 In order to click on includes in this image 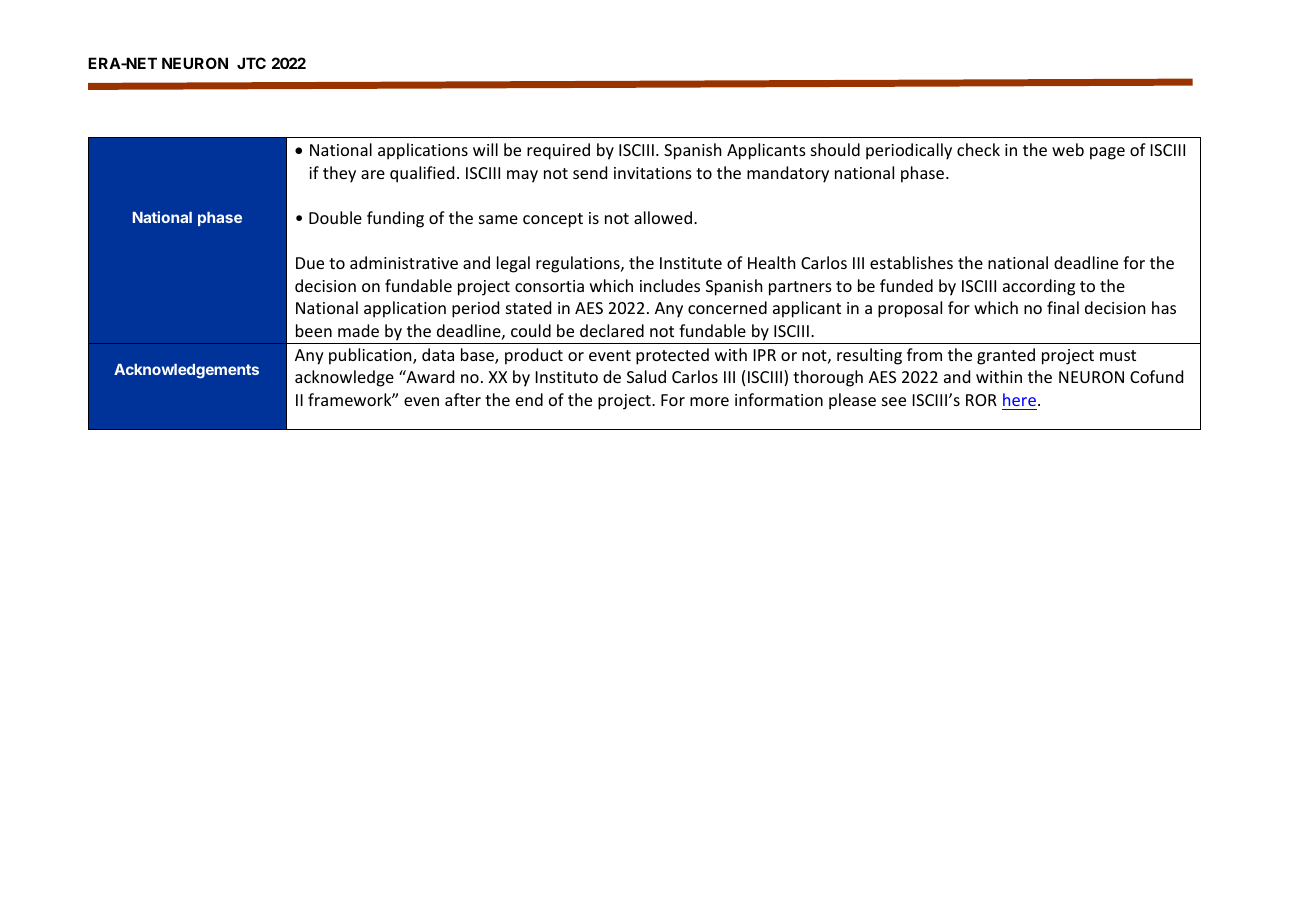, I will do `click(670, 285)`.
